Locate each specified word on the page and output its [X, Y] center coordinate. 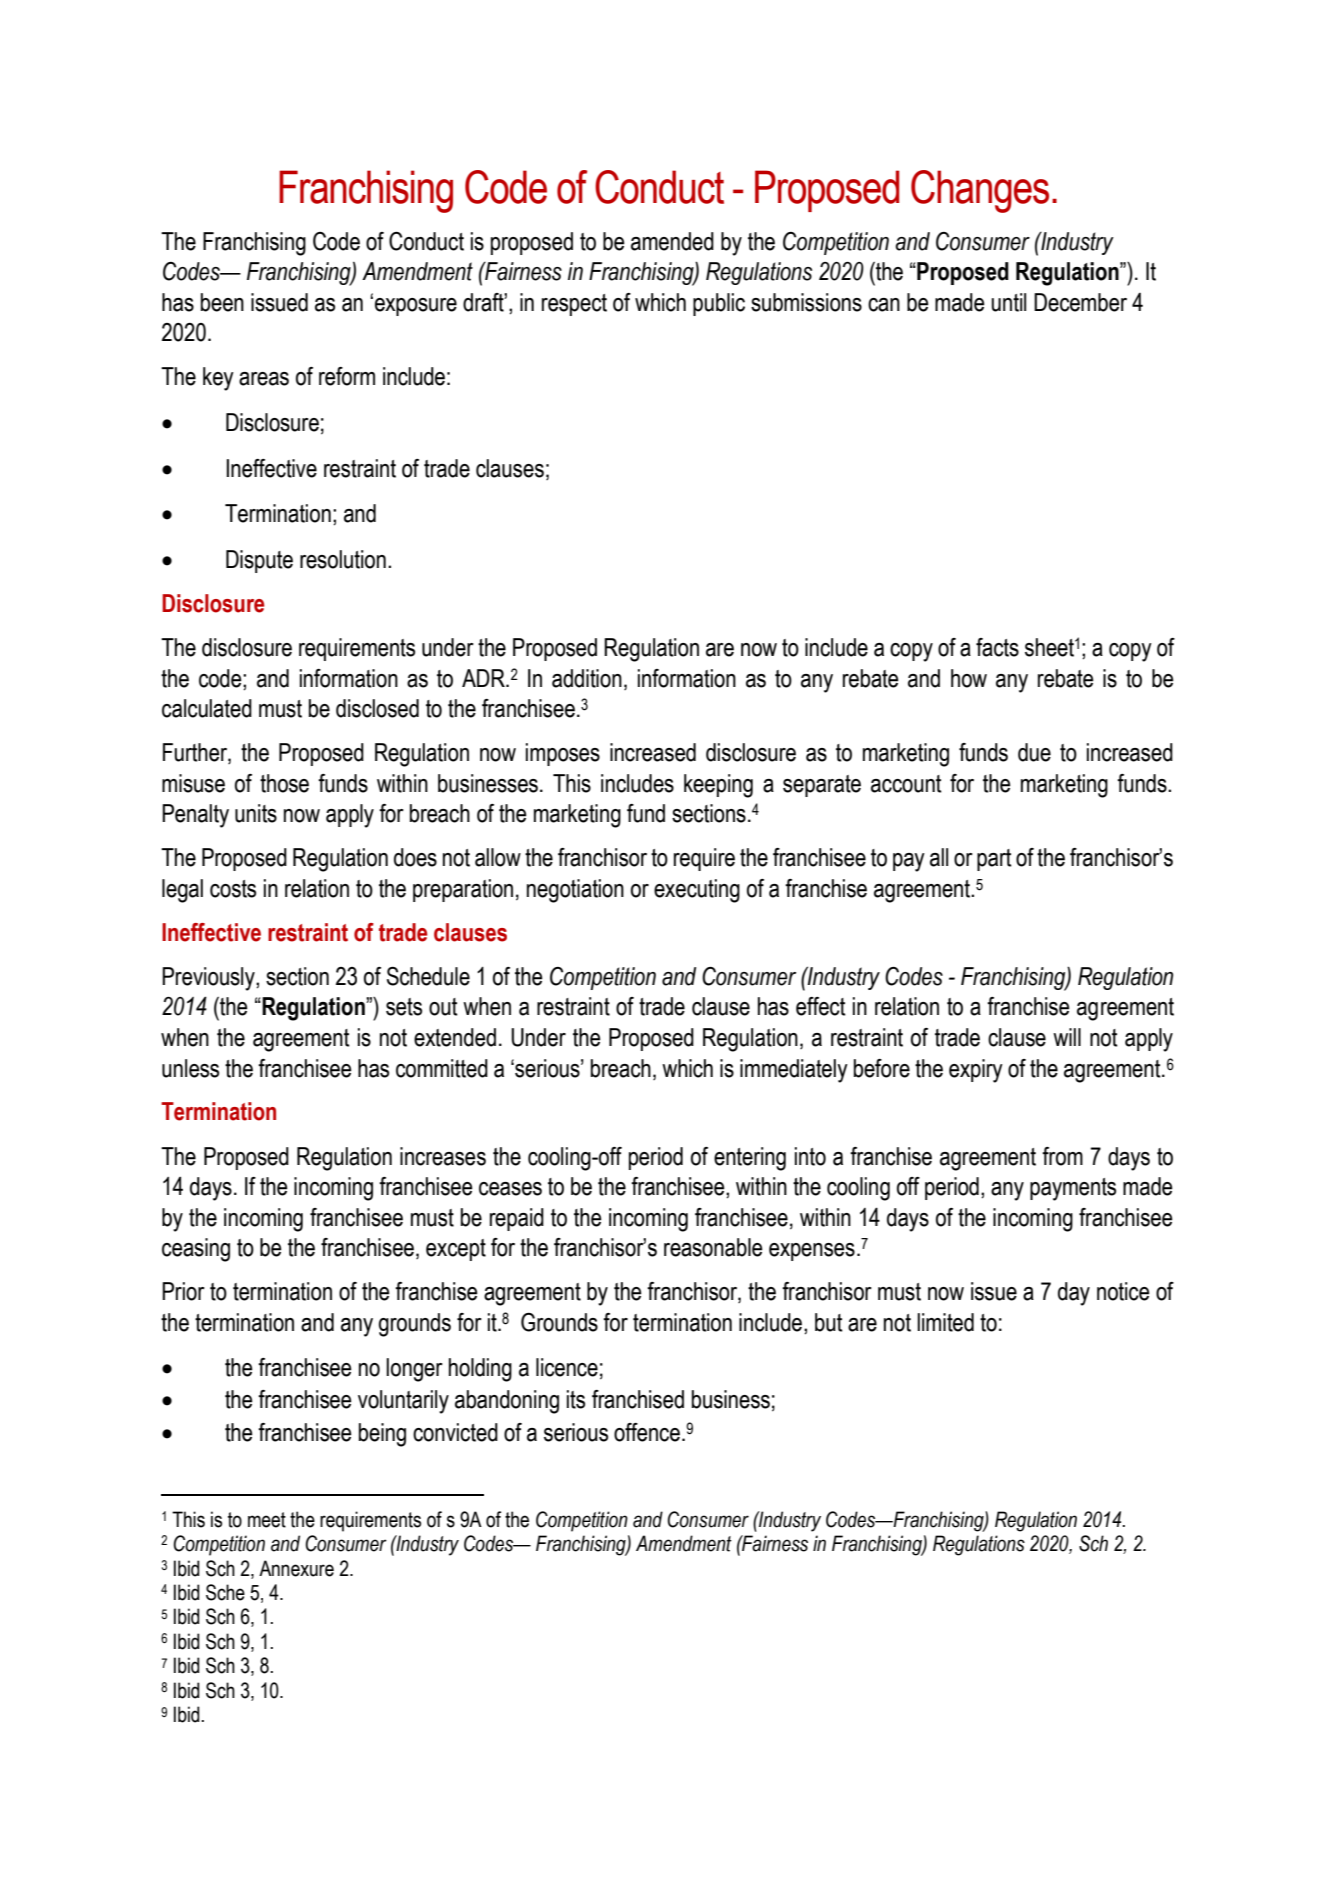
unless [190, 1068]
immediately [794, 1071]
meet [267, 1520]
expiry [976, 1071]
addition [587, 678]
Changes [980, 191]
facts [997, 647]
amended [672, 241]
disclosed [377, 708]
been [222, 302]
